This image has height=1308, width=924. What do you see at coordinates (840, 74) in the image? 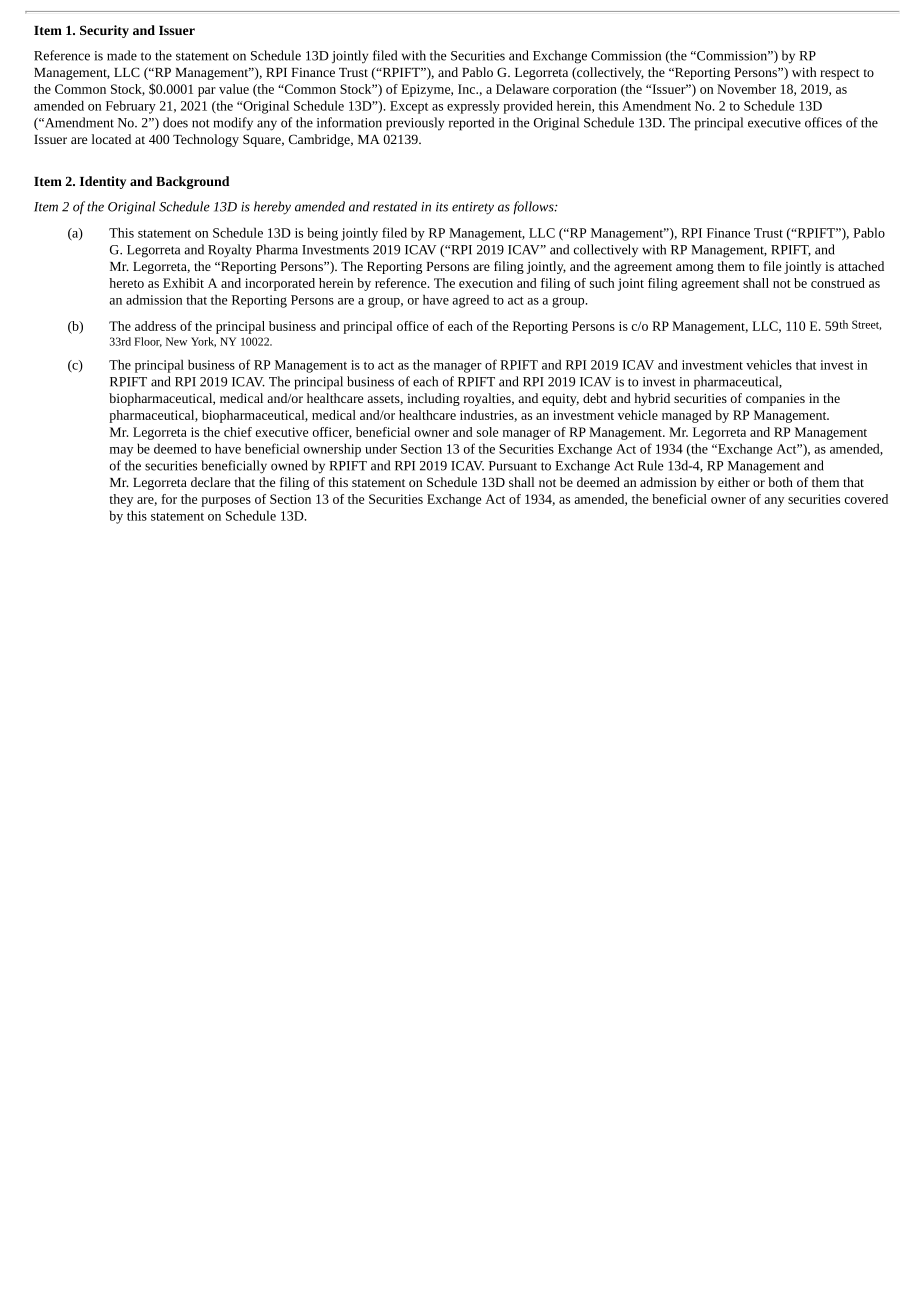
I see `respect` at bounding box center [840, 74].
